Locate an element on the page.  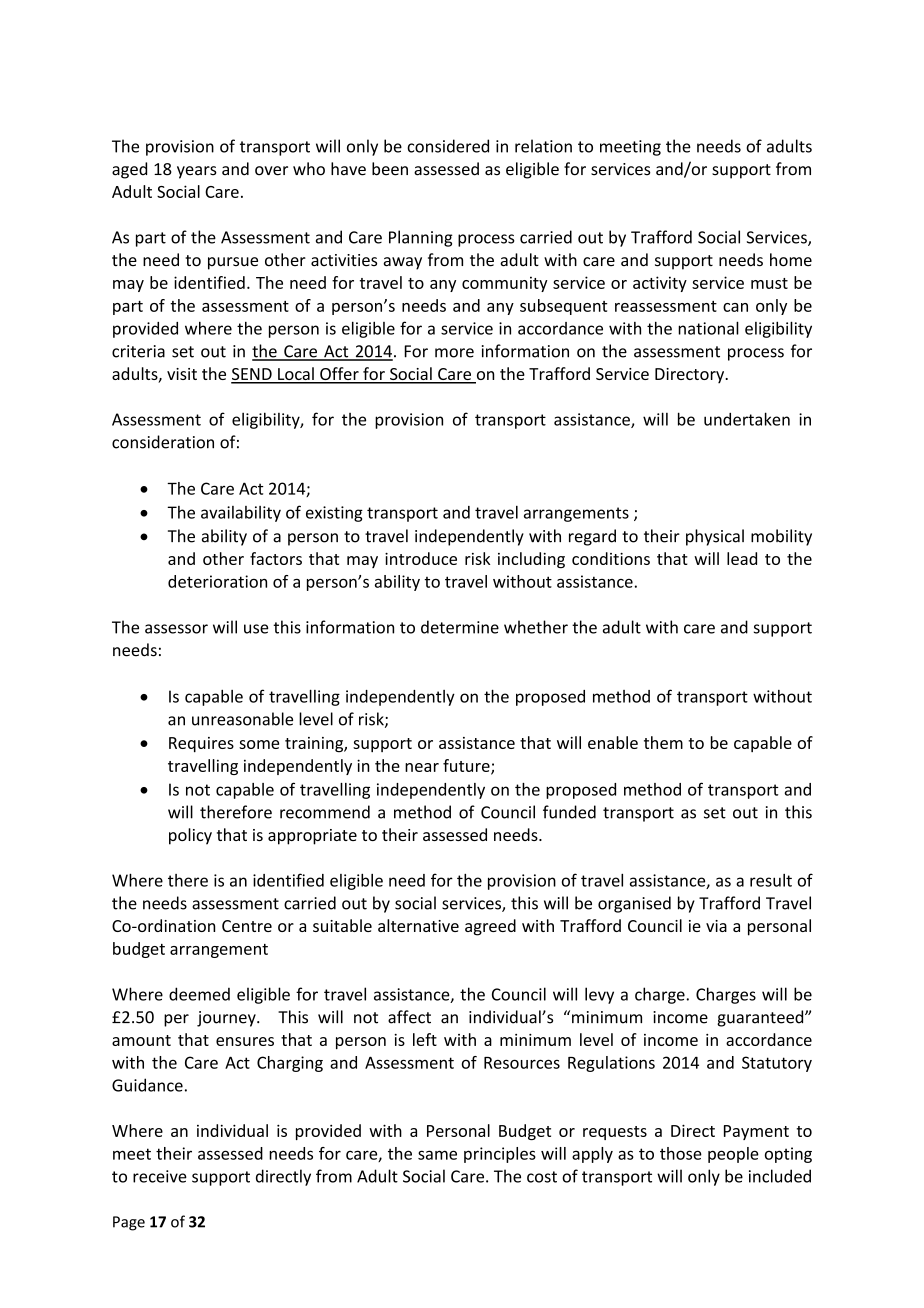
years is located at coordinates (197, 172).
